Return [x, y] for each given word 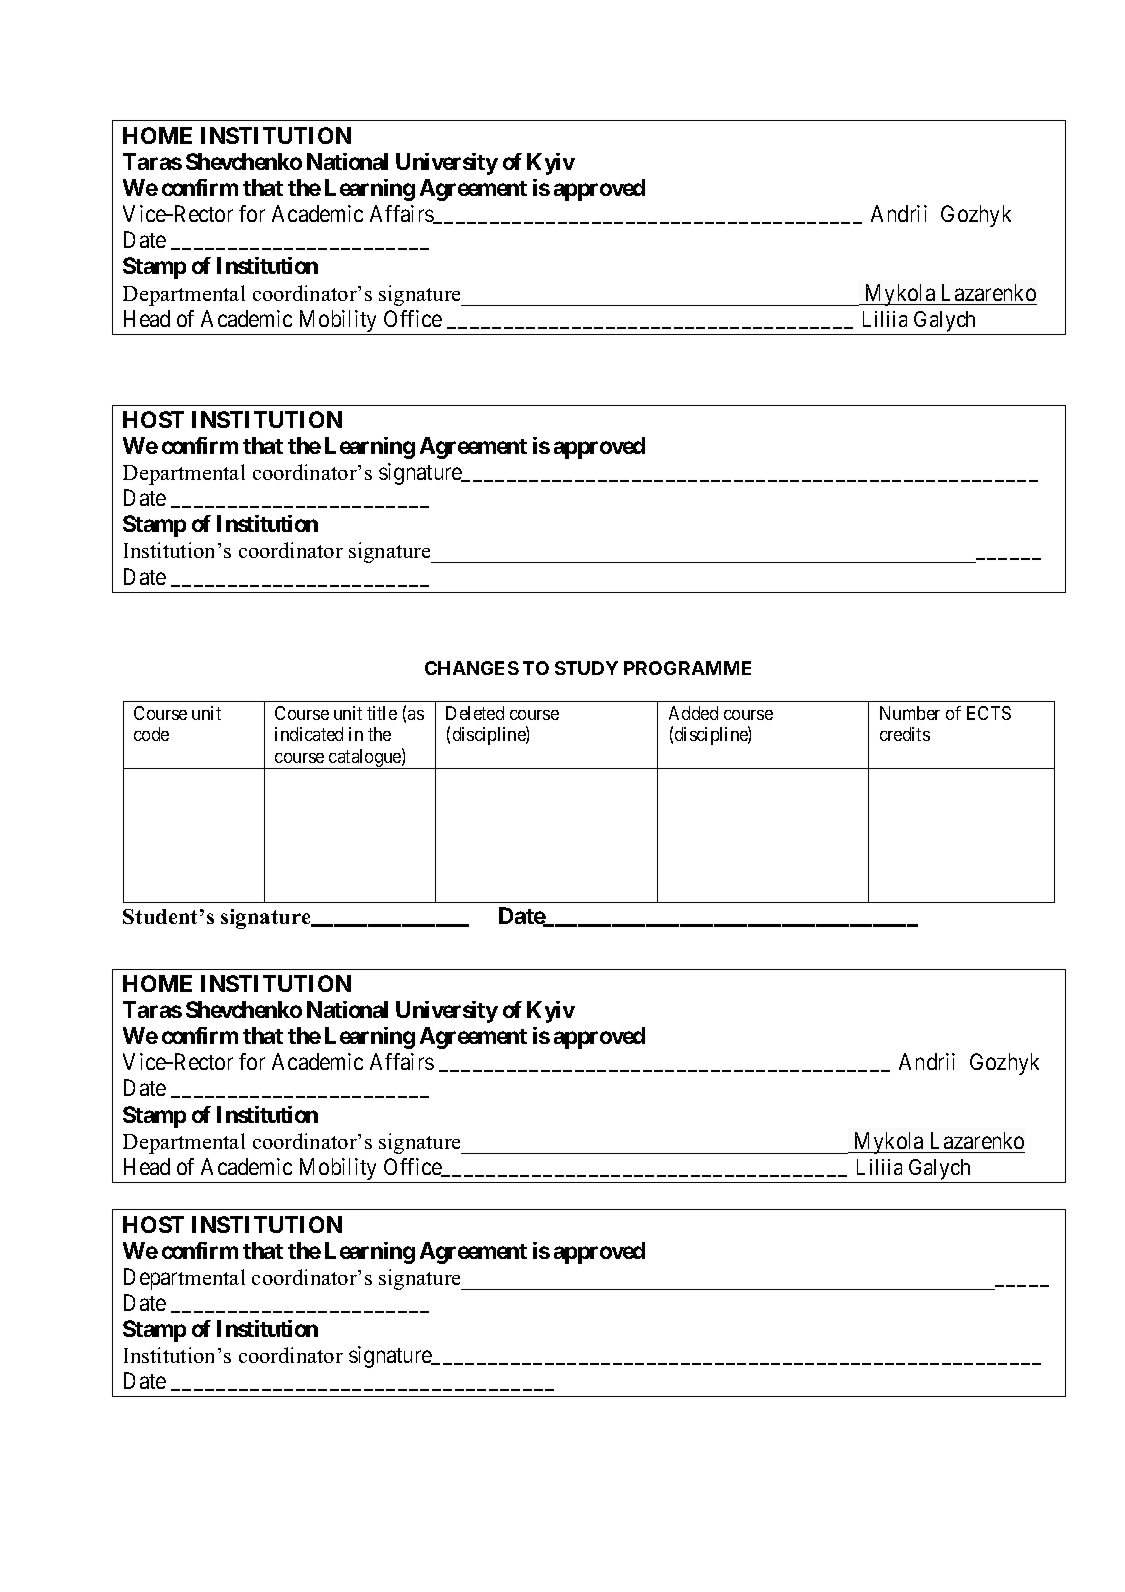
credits [905, 734]
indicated [309, 734]
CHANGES [472, 668]
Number [910, 713]
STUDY [586, 668]
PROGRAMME [687, 668]
